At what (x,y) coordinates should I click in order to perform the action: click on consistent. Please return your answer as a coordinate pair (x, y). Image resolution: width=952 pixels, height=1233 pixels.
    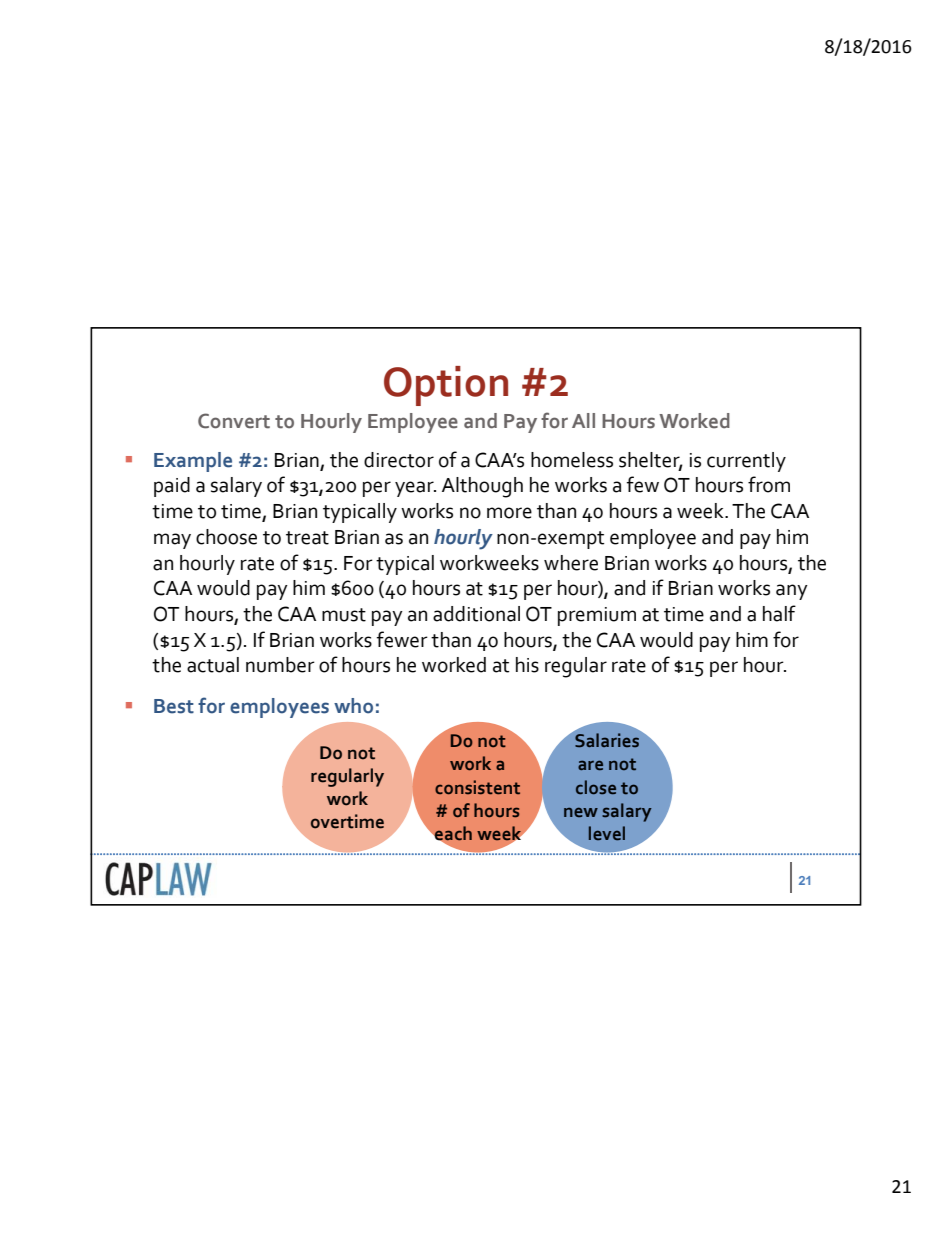
    Looking at the image, I should click on (477, 787).
